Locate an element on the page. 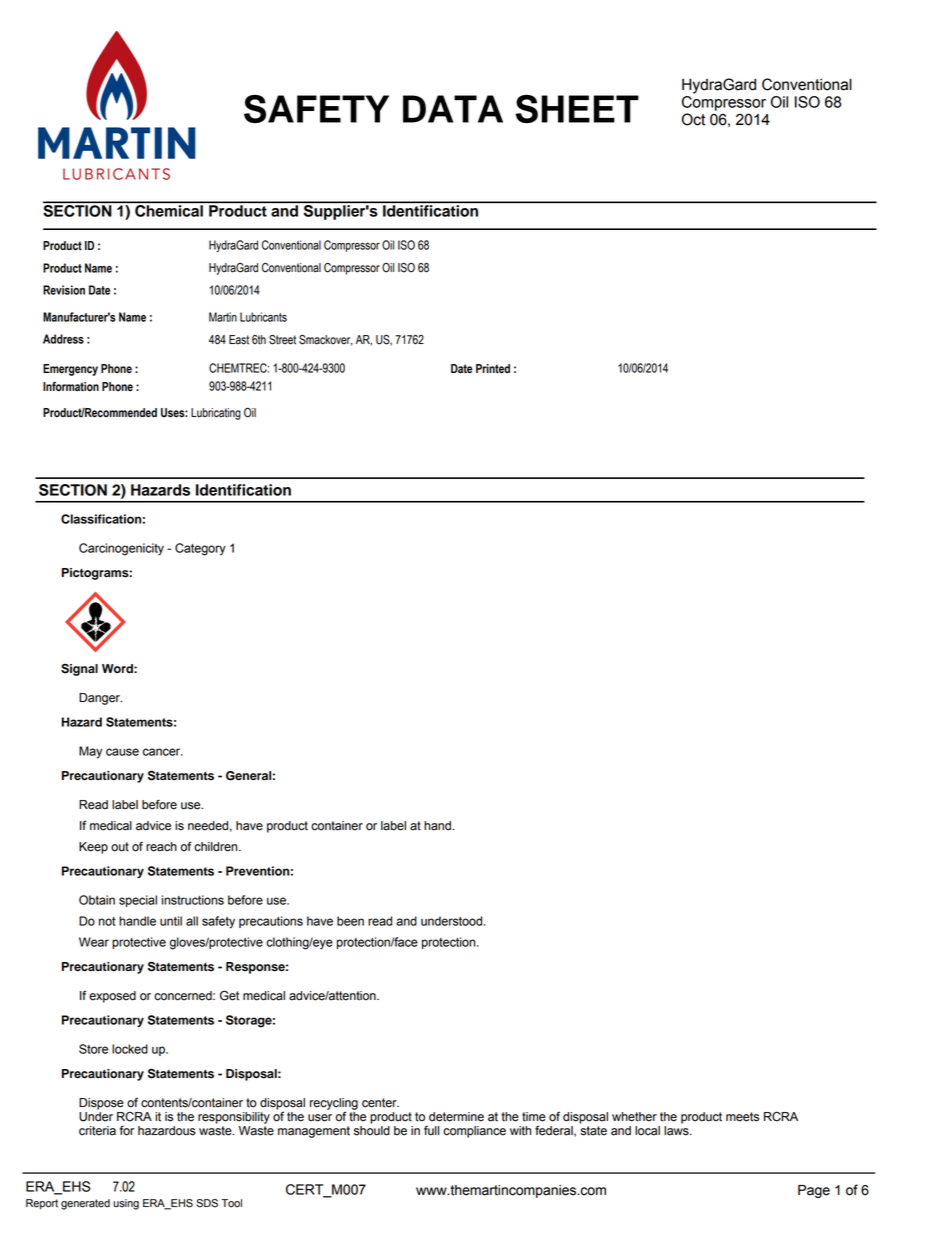 The width and height of the image is (952, 1233). Information is located at coordinates (71, 387).
